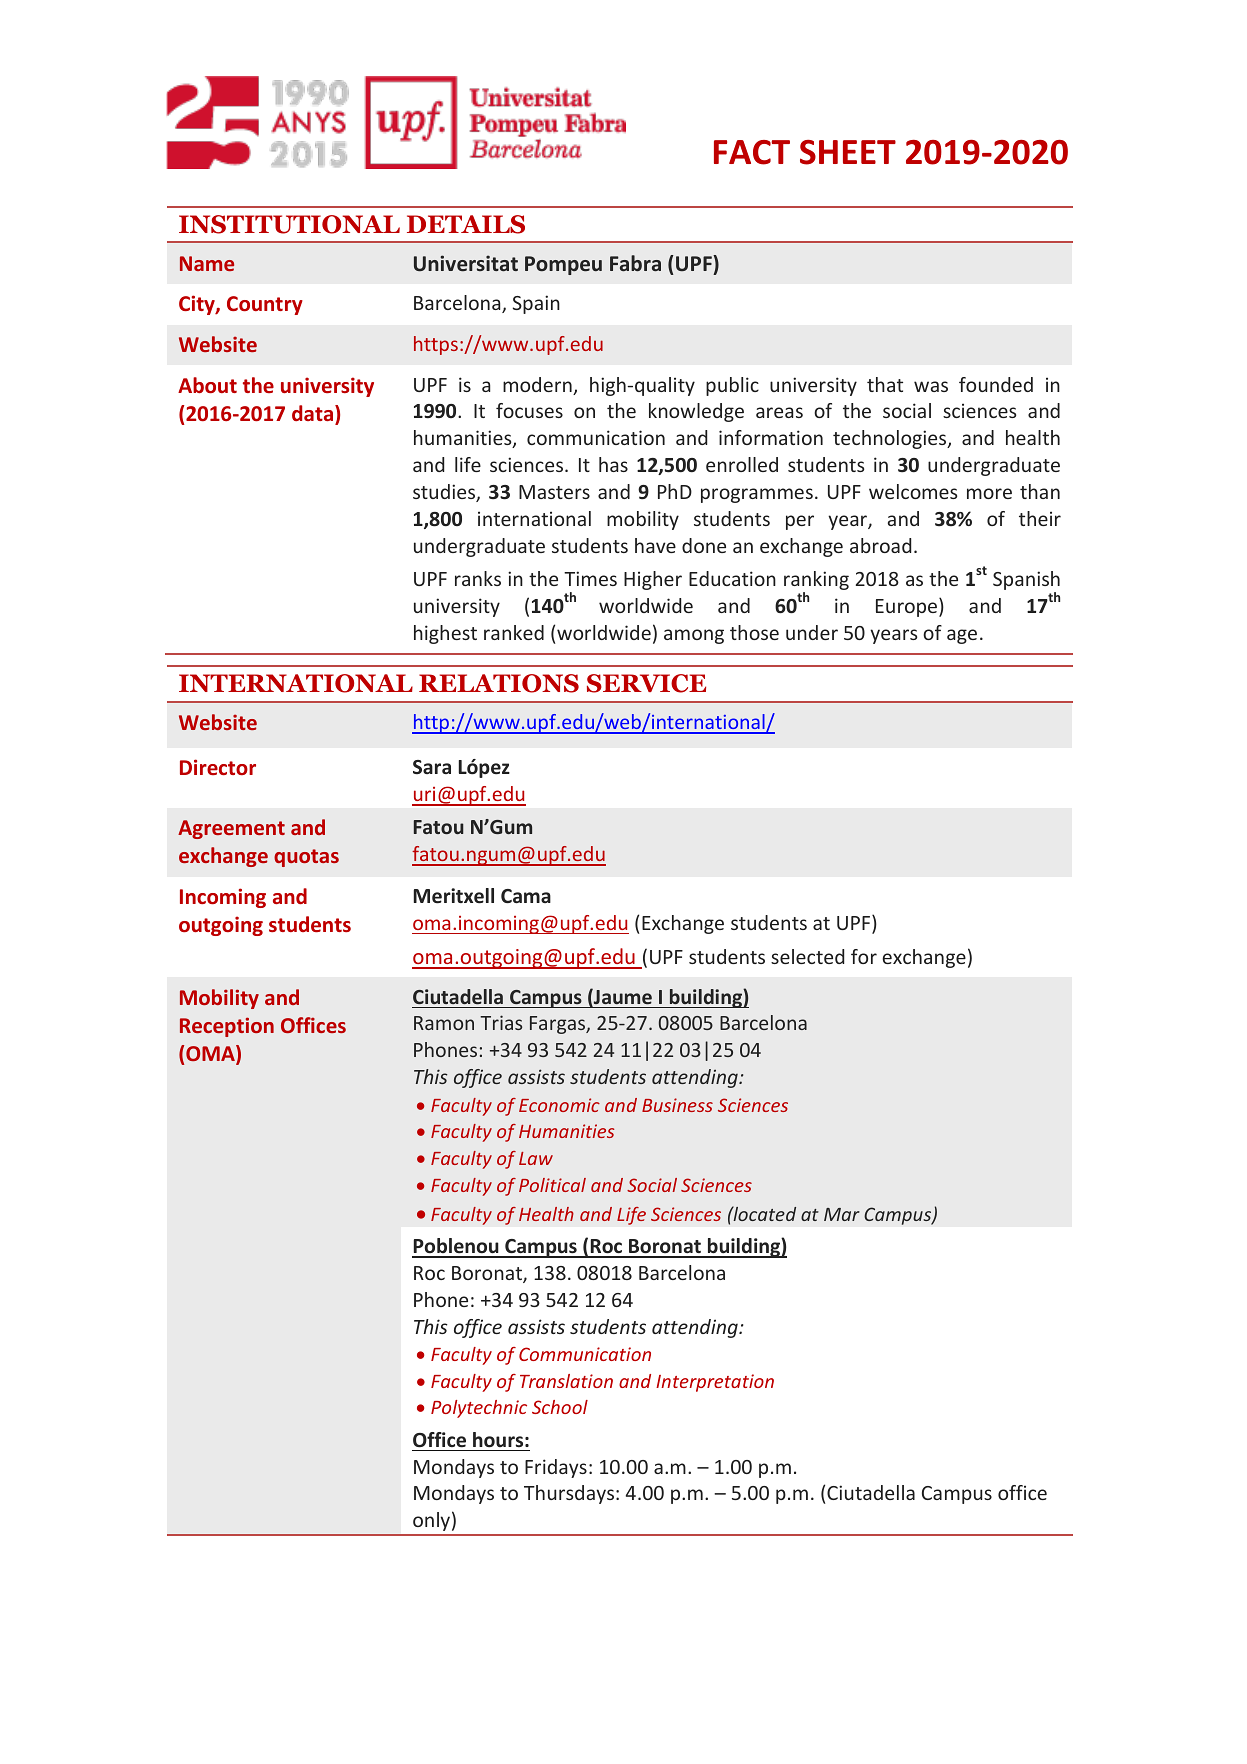  I want to click on INSTITUTIONAL, so click(289, 224).
